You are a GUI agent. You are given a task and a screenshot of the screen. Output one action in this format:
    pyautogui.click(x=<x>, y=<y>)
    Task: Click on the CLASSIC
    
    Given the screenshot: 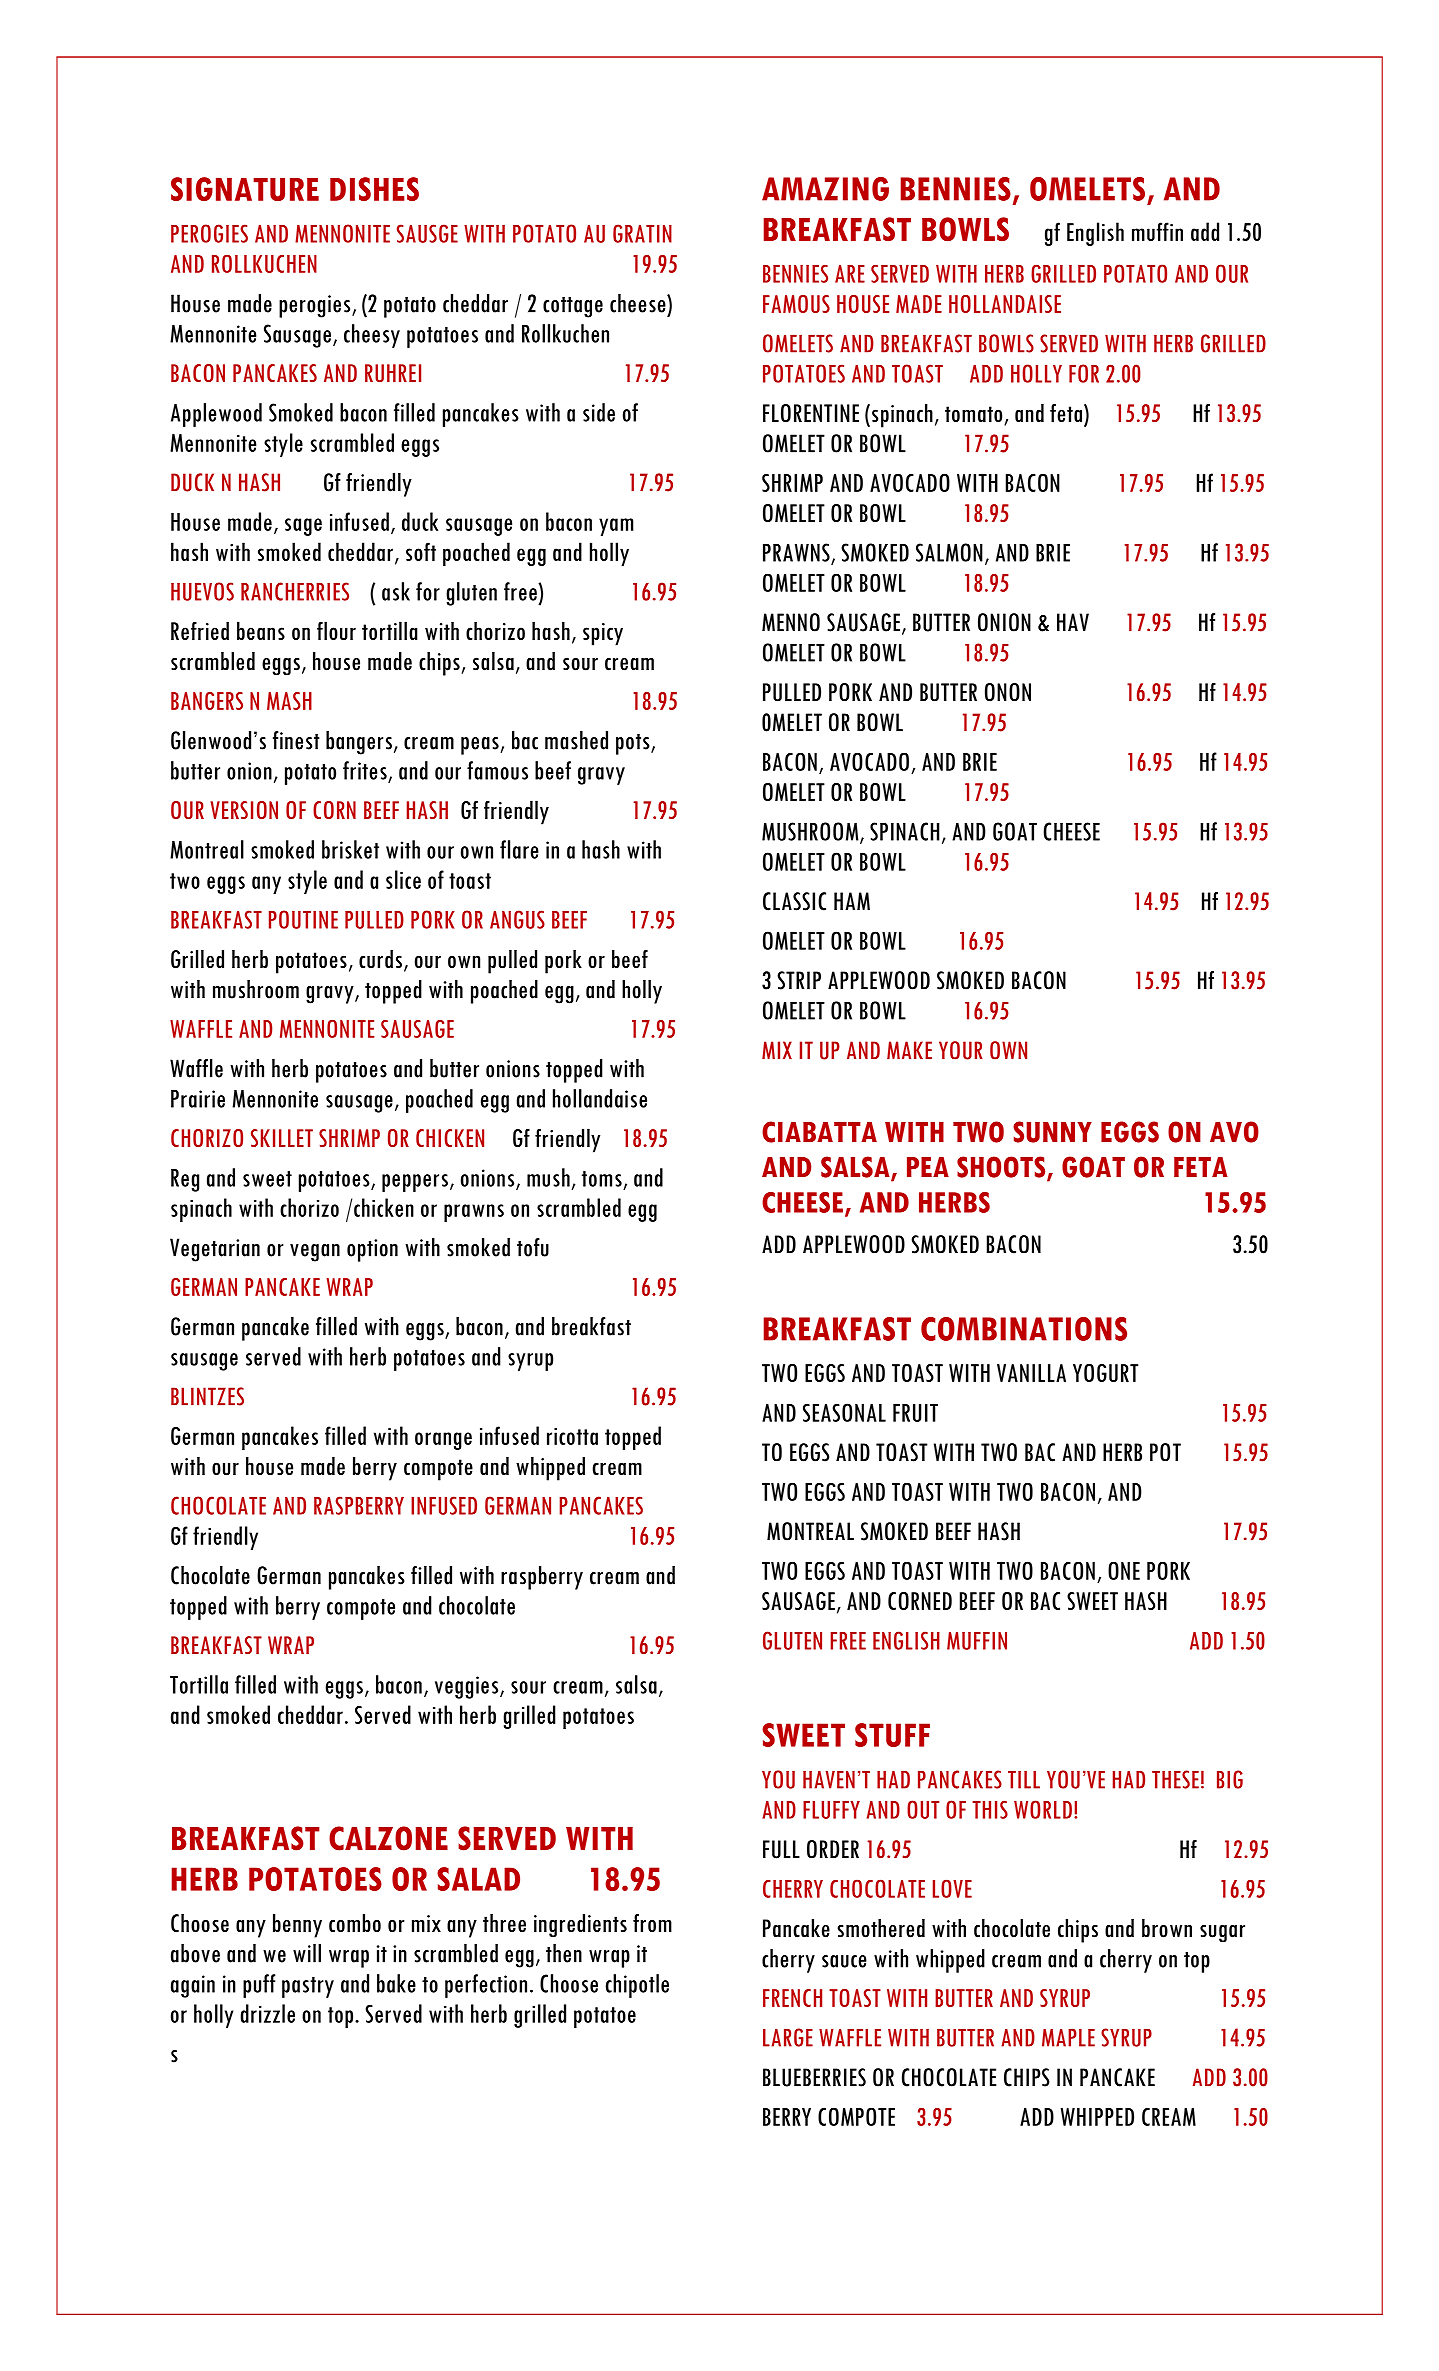 What is the action you would take?
    pyautogui.click(x=794, y=901)
